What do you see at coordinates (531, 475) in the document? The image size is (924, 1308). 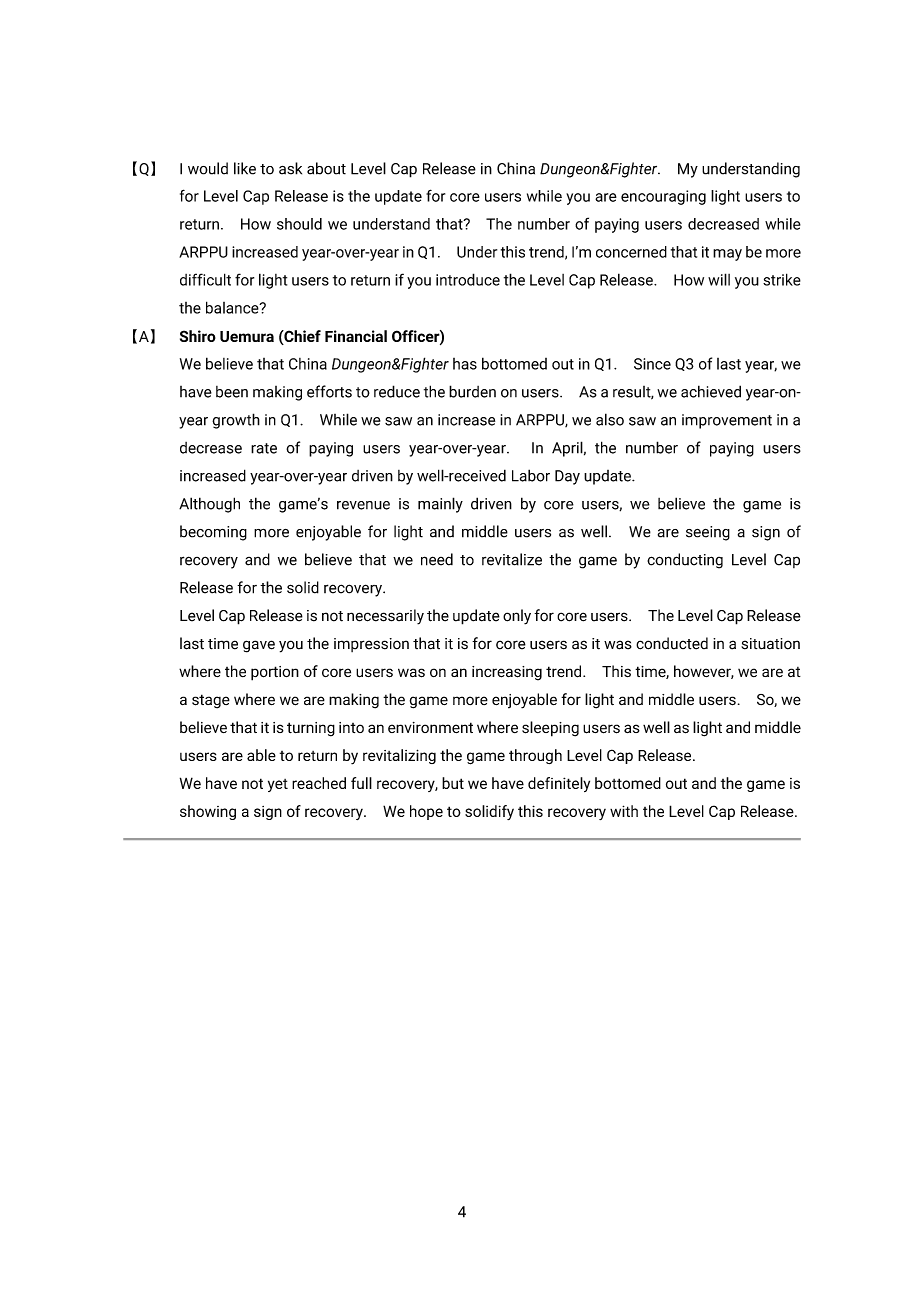 I see `Labor` at bounding box center [531, 475].
